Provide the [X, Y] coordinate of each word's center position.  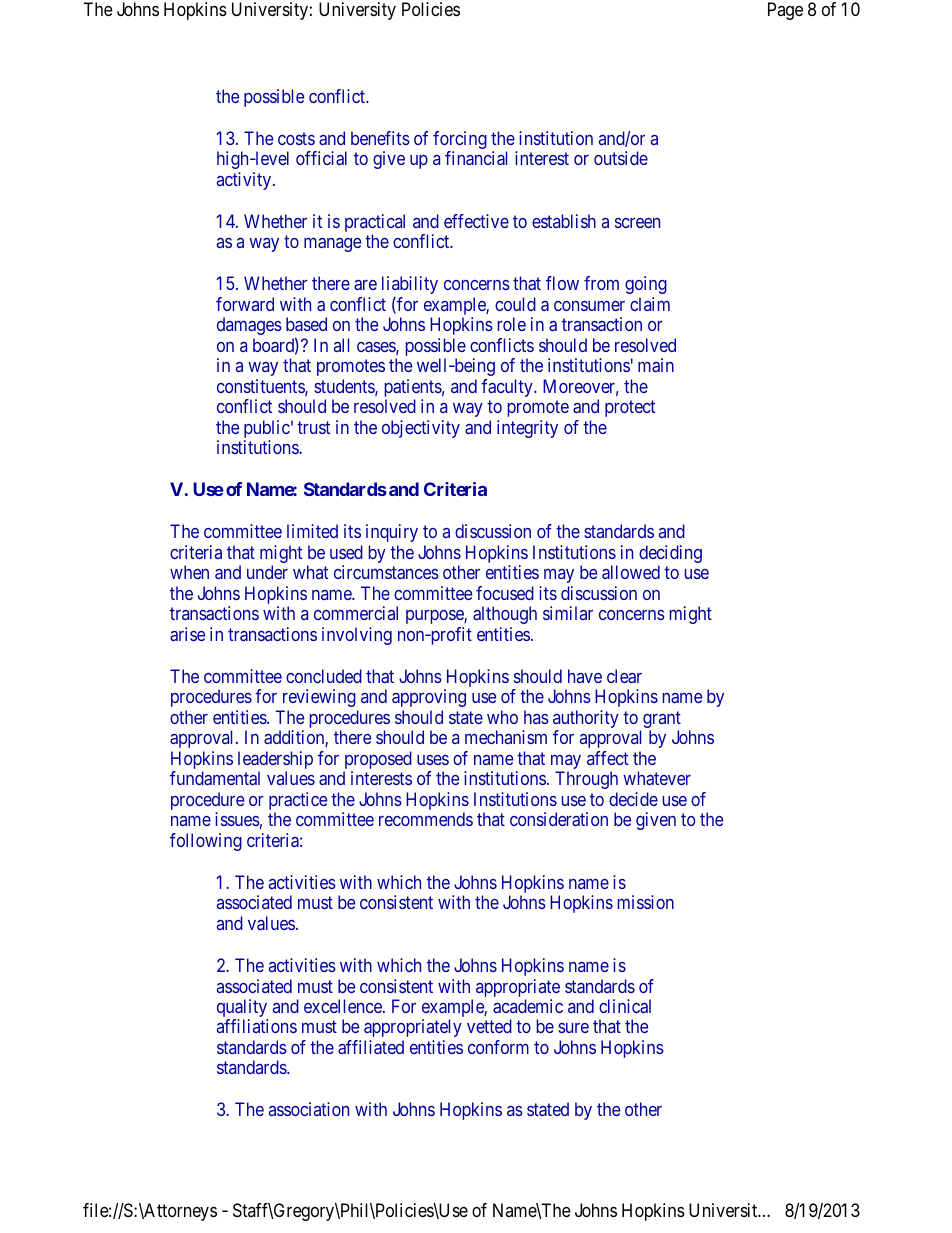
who [502, 717]
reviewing [319, 698]
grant [662, 721]
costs [296, 138]
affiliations [257, 1026]
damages [249, 326]
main [656, 365]
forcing [460, 141]
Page [785, 11]
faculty [508, 388]
